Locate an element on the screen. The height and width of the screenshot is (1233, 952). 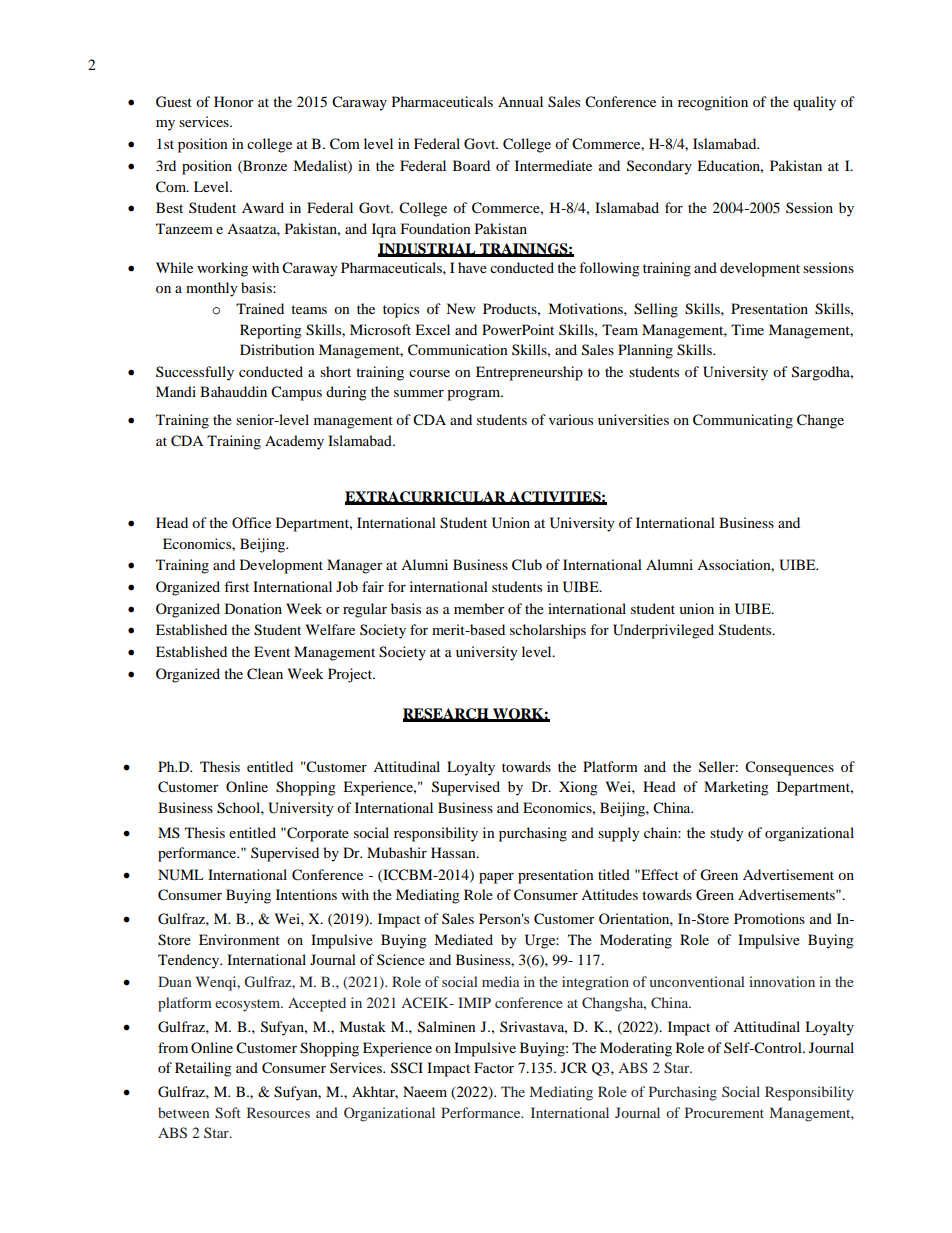
Retailing is located at coordinates (203, 1069).
